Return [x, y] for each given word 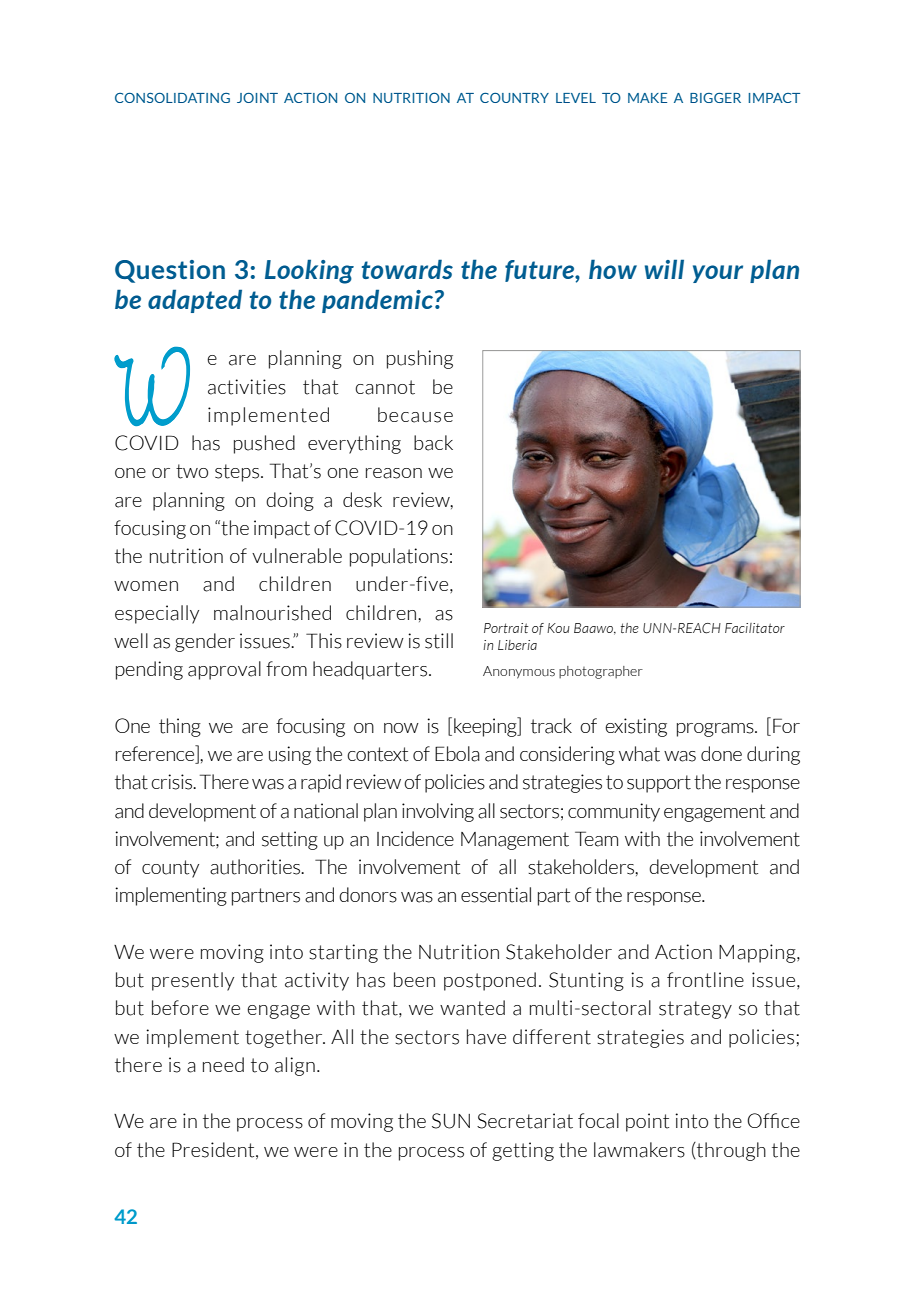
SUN [451, 1121]
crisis [173, 782]
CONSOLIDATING [172, 98]
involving [438, 812]
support [659, 784]
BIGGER [715, 98]
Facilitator [755, 628]
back [433, 443]
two [192, 471]
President [214, 1150]
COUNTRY [514, 98]
